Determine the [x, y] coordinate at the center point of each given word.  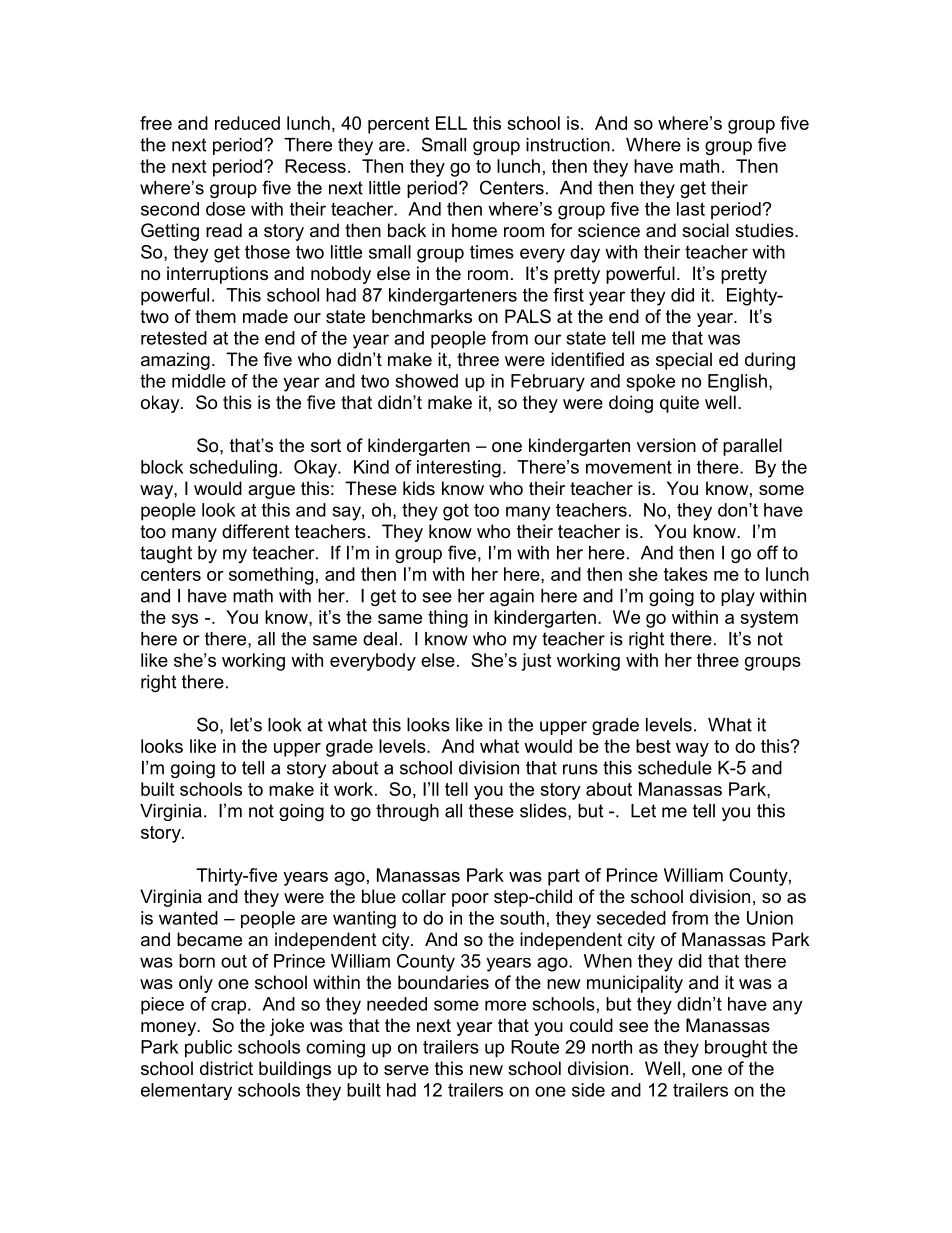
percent [398, 125]
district [226, 1068]
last [691, 209]
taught [166, 554]
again [512, 597]
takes [686, 574]
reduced [247, 123]
